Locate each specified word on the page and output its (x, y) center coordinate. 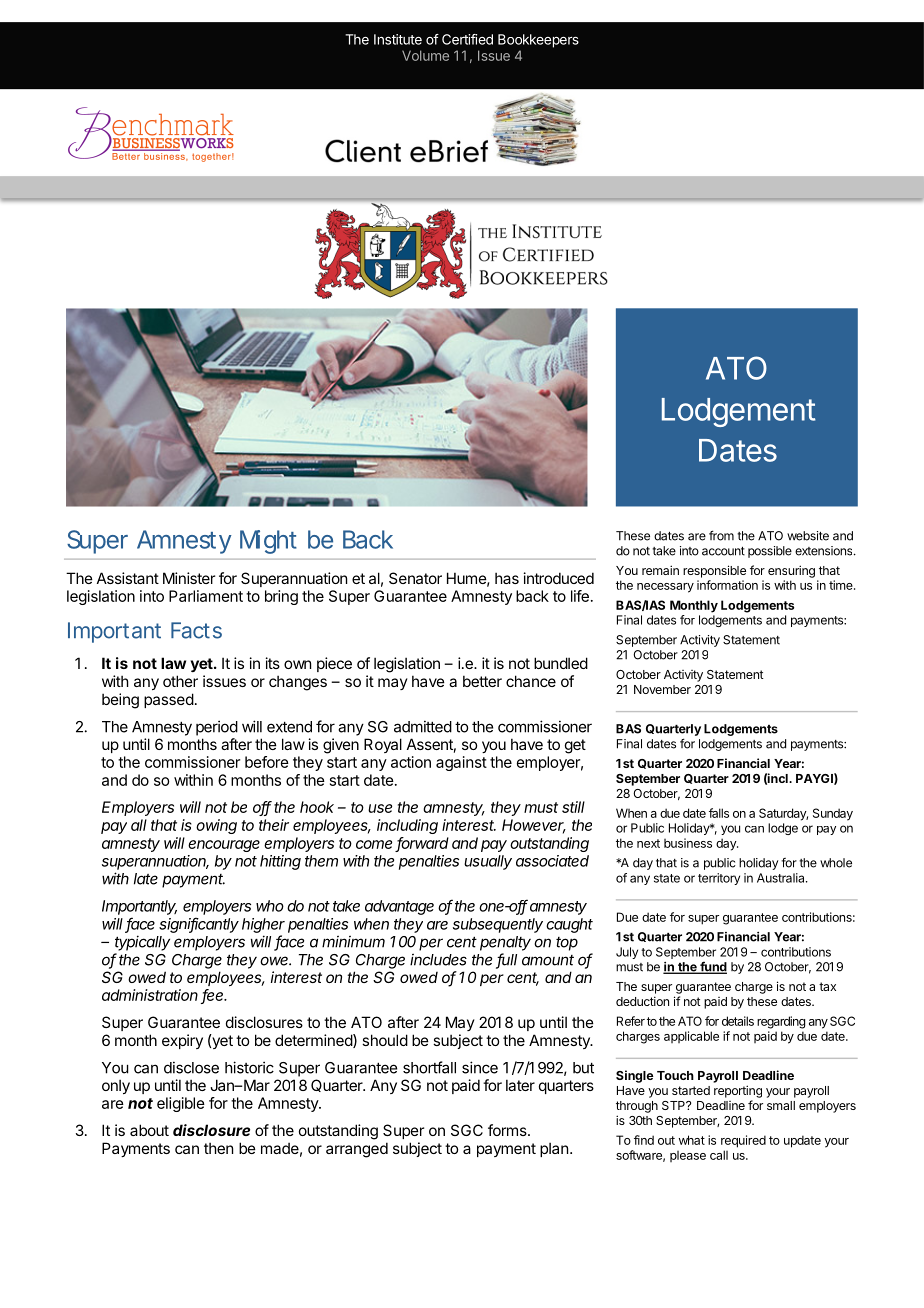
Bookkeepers (538, 41)
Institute (398, 39)
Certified (467, 39)
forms (508, 1130)
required (743, 1141)
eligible (181, 1104)
